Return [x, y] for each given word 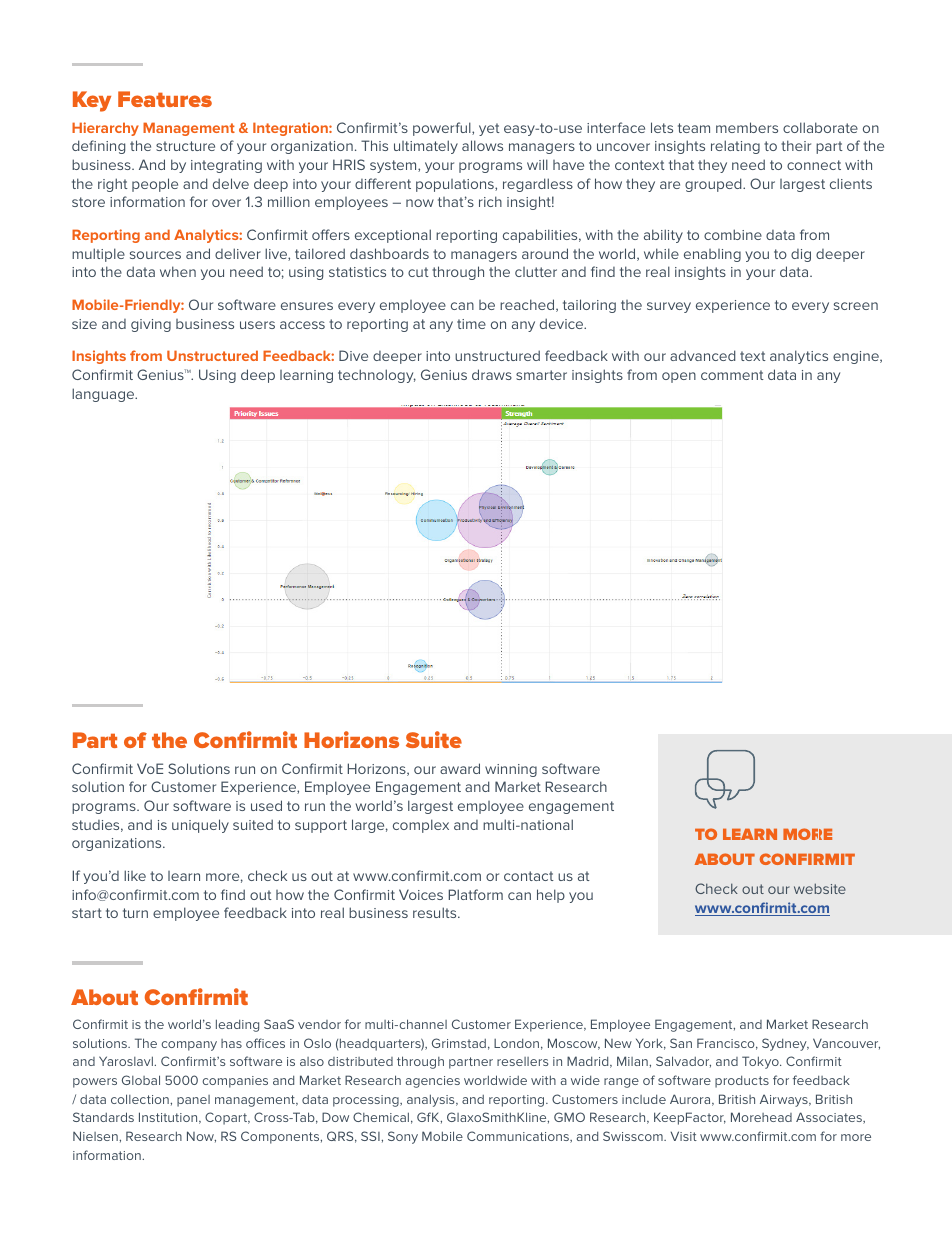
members [747, 127]
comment [732, 375]
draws [492, 374]
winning [511, 770]
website [820, 888]
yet [489, 129]
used [266, 805]
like [135, 875]
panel [193, 1101]
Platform [475, 894]
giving [151, 325]
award [460, 768]
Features [165, 99]
